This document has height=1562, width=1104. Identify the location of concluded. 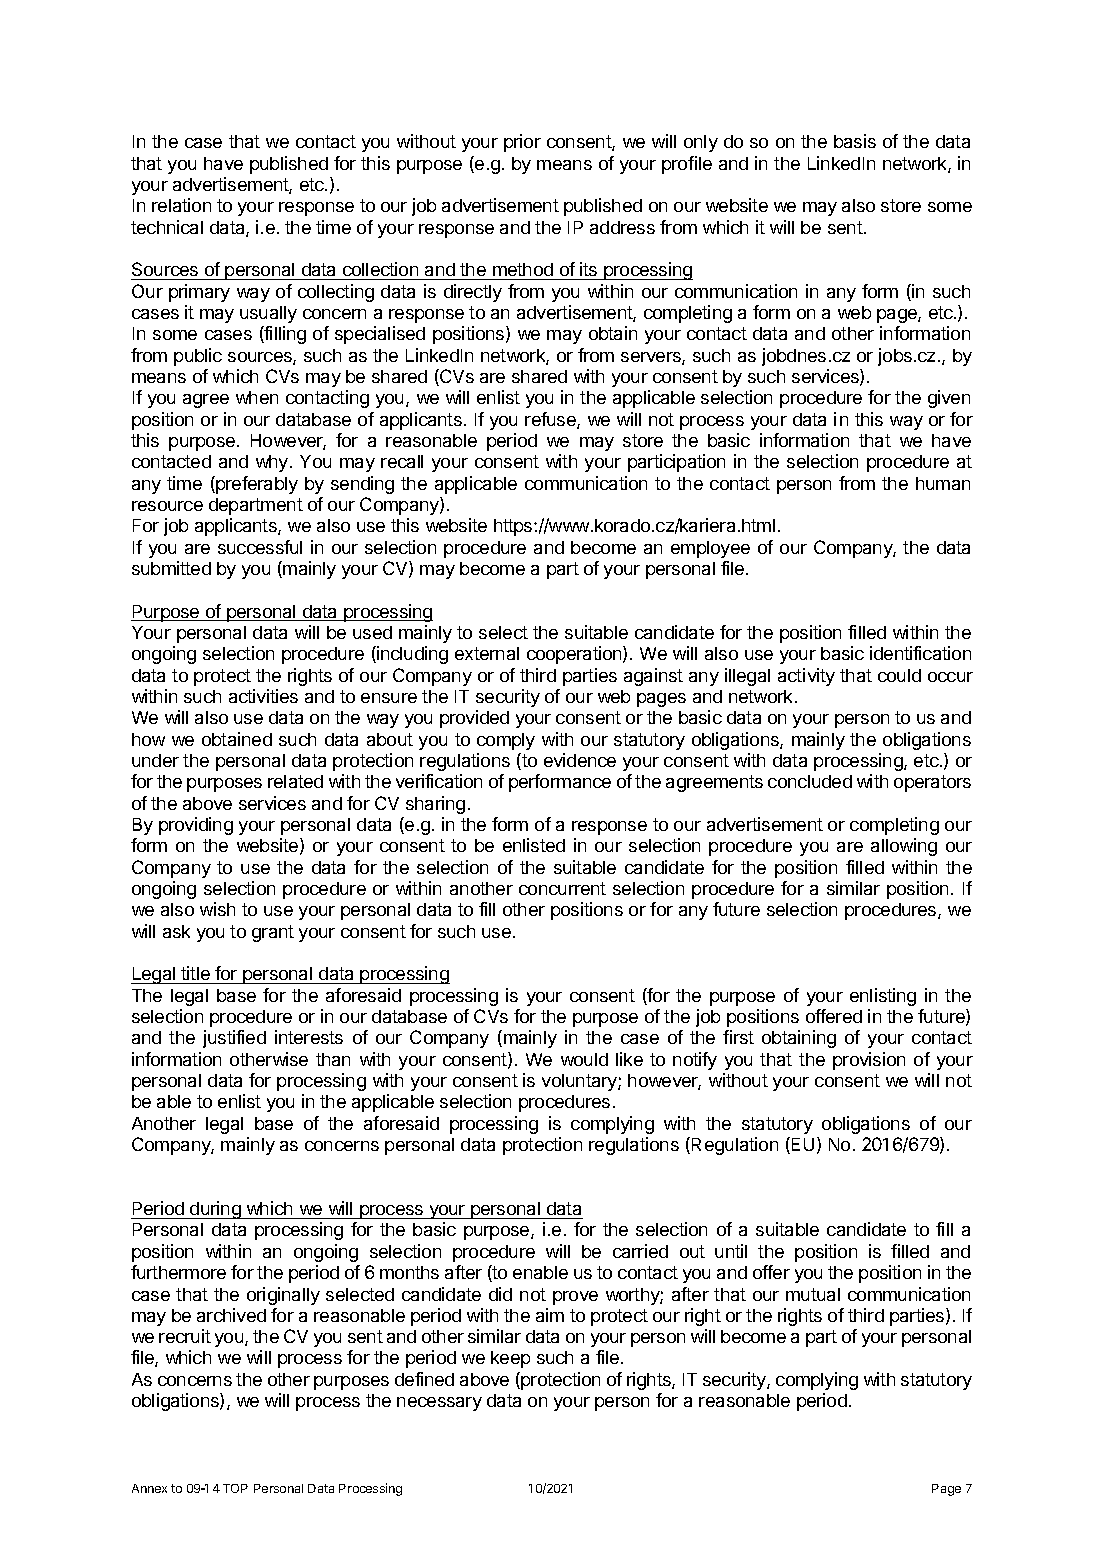
(810, 781).
